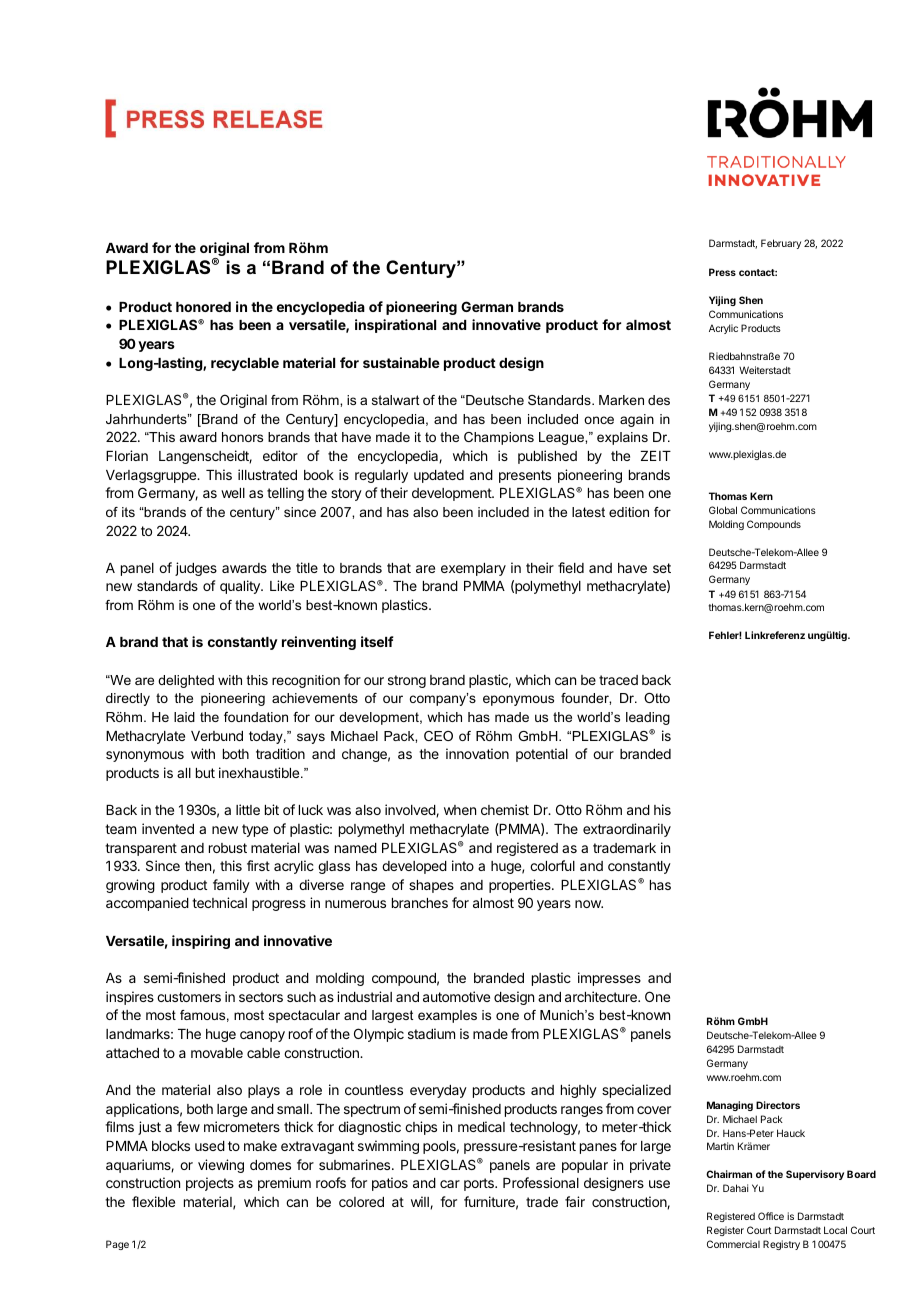 Image resolution: width=924 pixels, height=1308 pixels. I want to click on honored, so click(203, 307).
